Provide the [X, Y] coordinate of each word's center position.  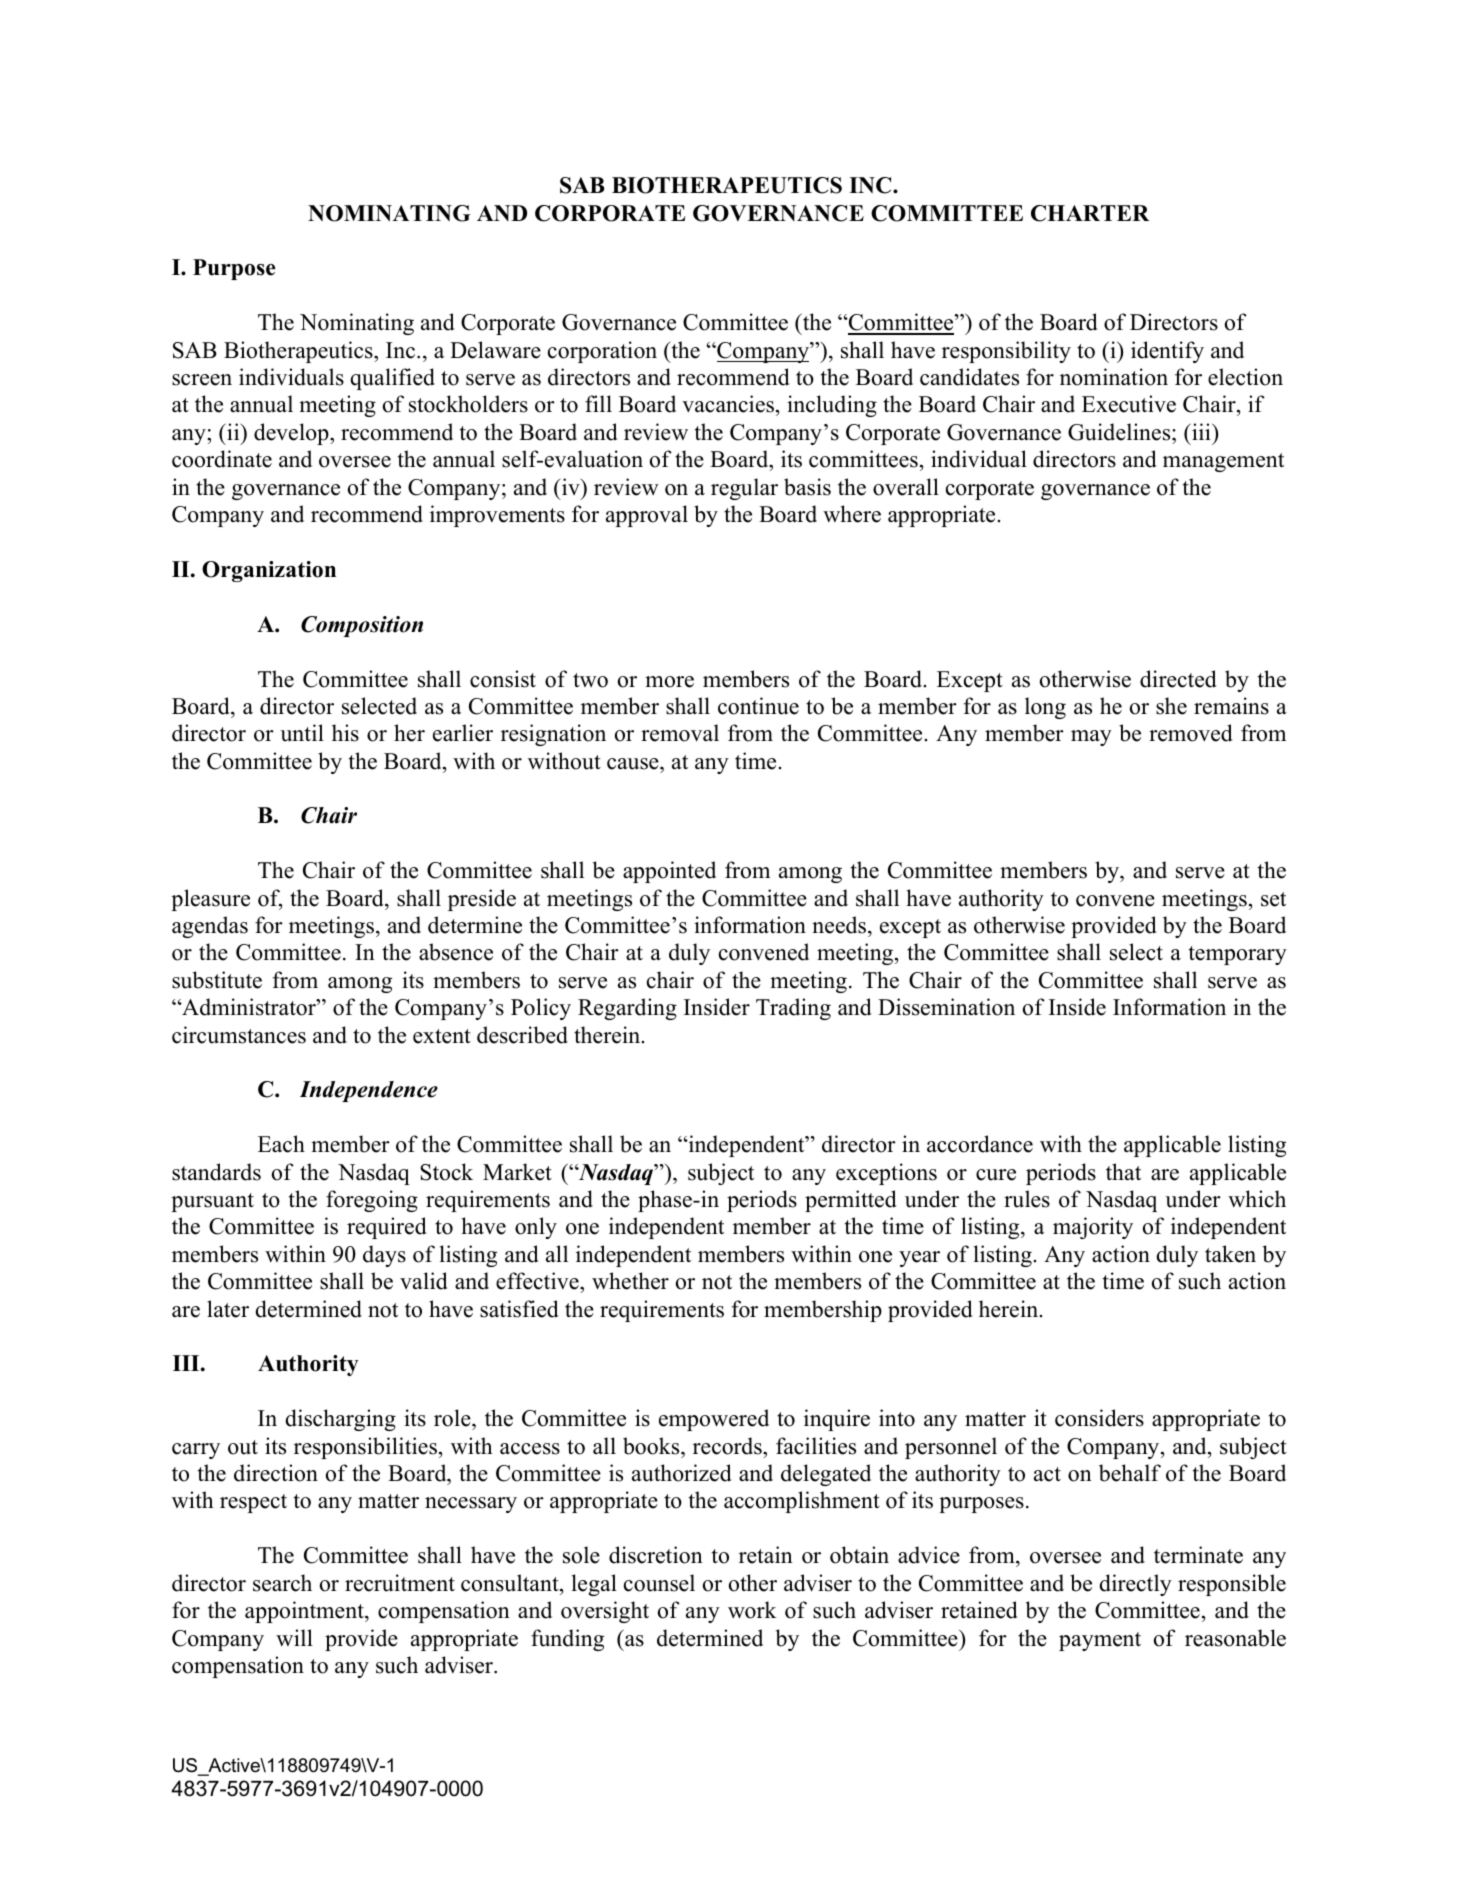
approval [647, 516]
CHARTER [1090, 213]
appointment [305, 1612]
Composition [362, 626]
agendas [210, 927]
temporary [1238, 955]
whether [630, 1281]
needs [839, 925]
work [752, 1610]
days [384, 1256]
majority [1093, 1228]
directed [1178, 679]
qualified [392, 379]
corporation [602, 352]
